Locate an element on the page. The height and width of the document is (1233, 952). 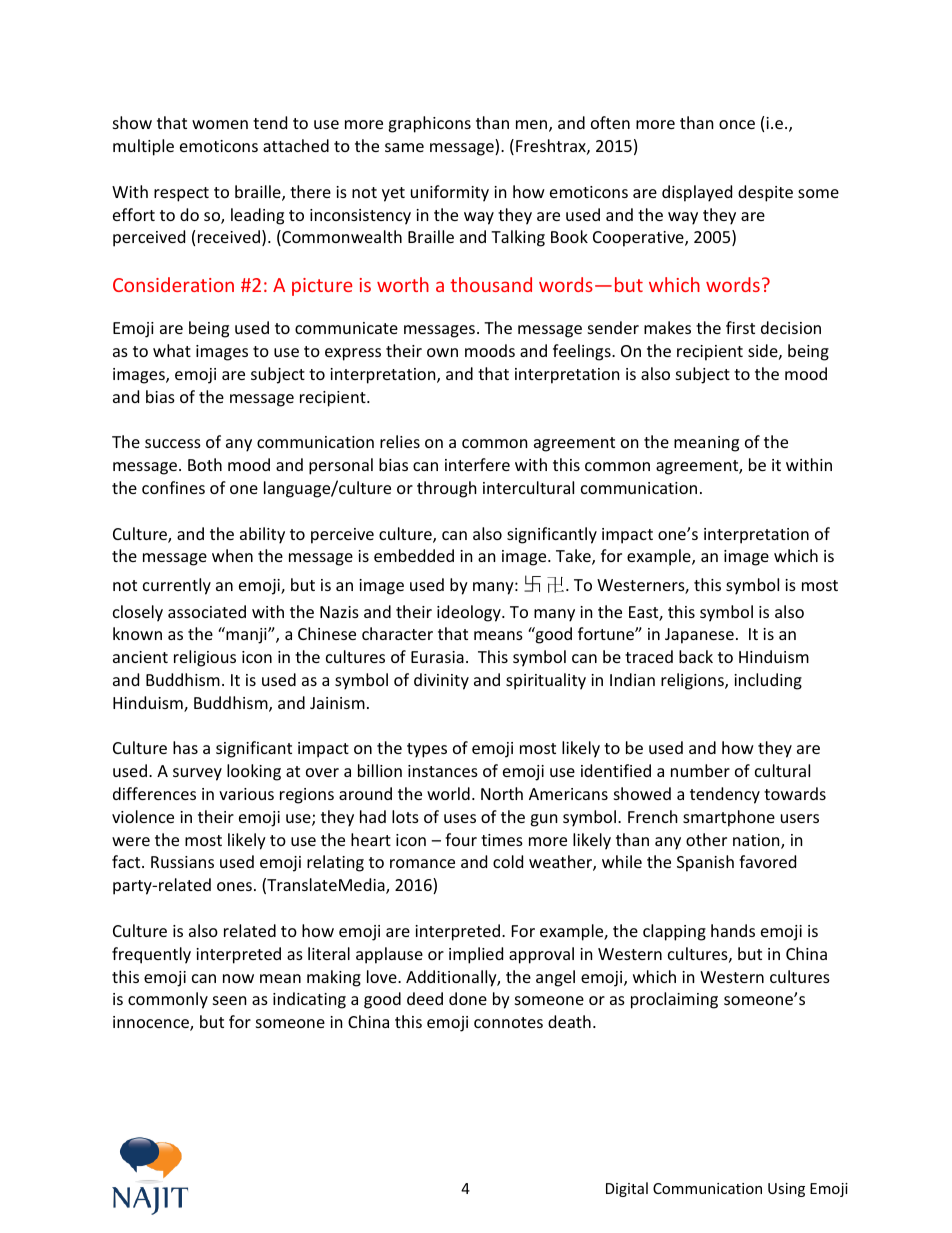
back is located at coordinates (696, 656).
